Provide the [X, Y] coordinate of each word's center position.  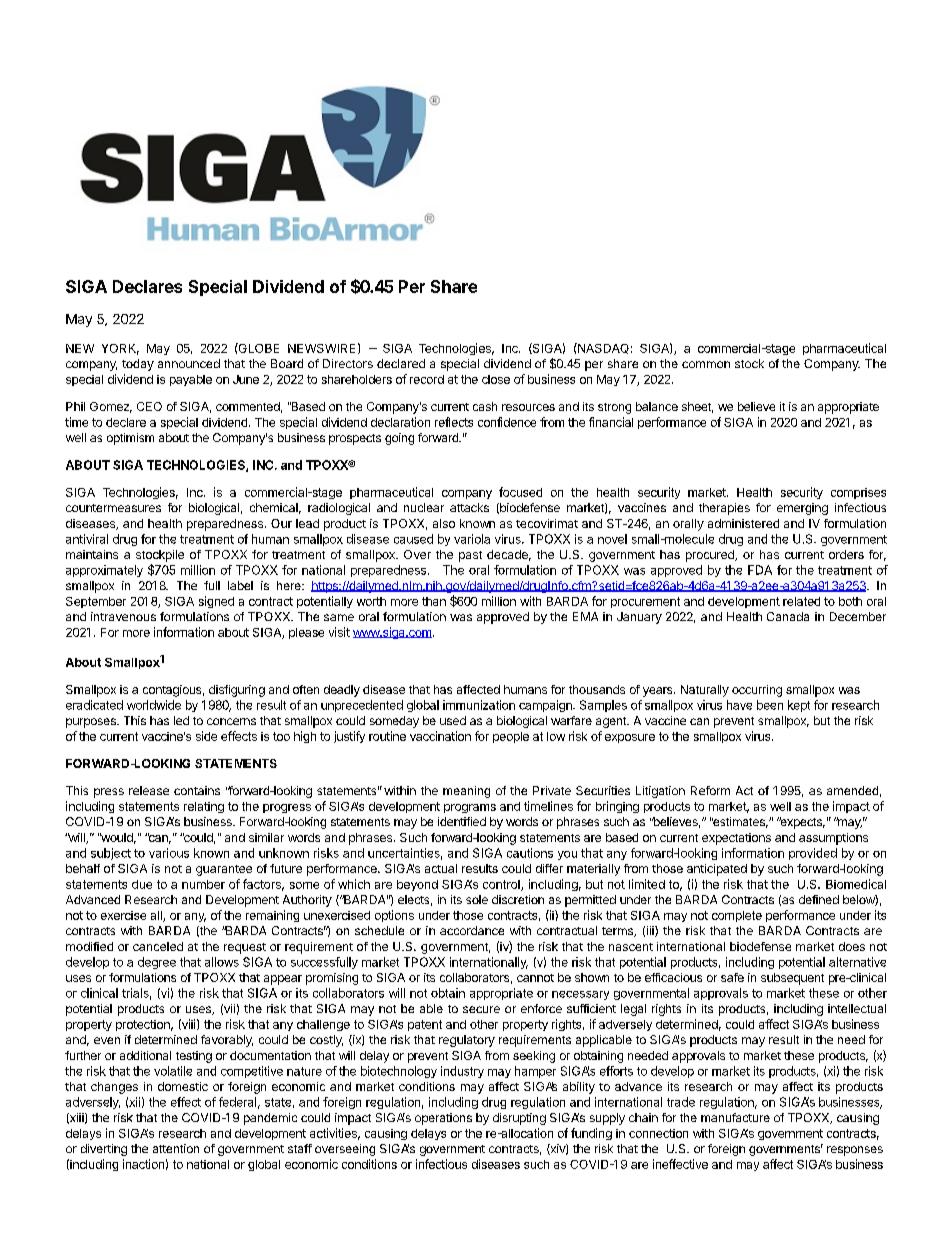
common [706, 364]
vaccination [440, 736]
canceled [158, 946]
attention [176, 1148]
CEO [149, 406]
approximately [104, 571]
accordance [472, 930]
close [496, 379]
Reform [710, 790]
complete [737, 916]
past [470, 556]
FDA [760, 570]
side [206, 736]
